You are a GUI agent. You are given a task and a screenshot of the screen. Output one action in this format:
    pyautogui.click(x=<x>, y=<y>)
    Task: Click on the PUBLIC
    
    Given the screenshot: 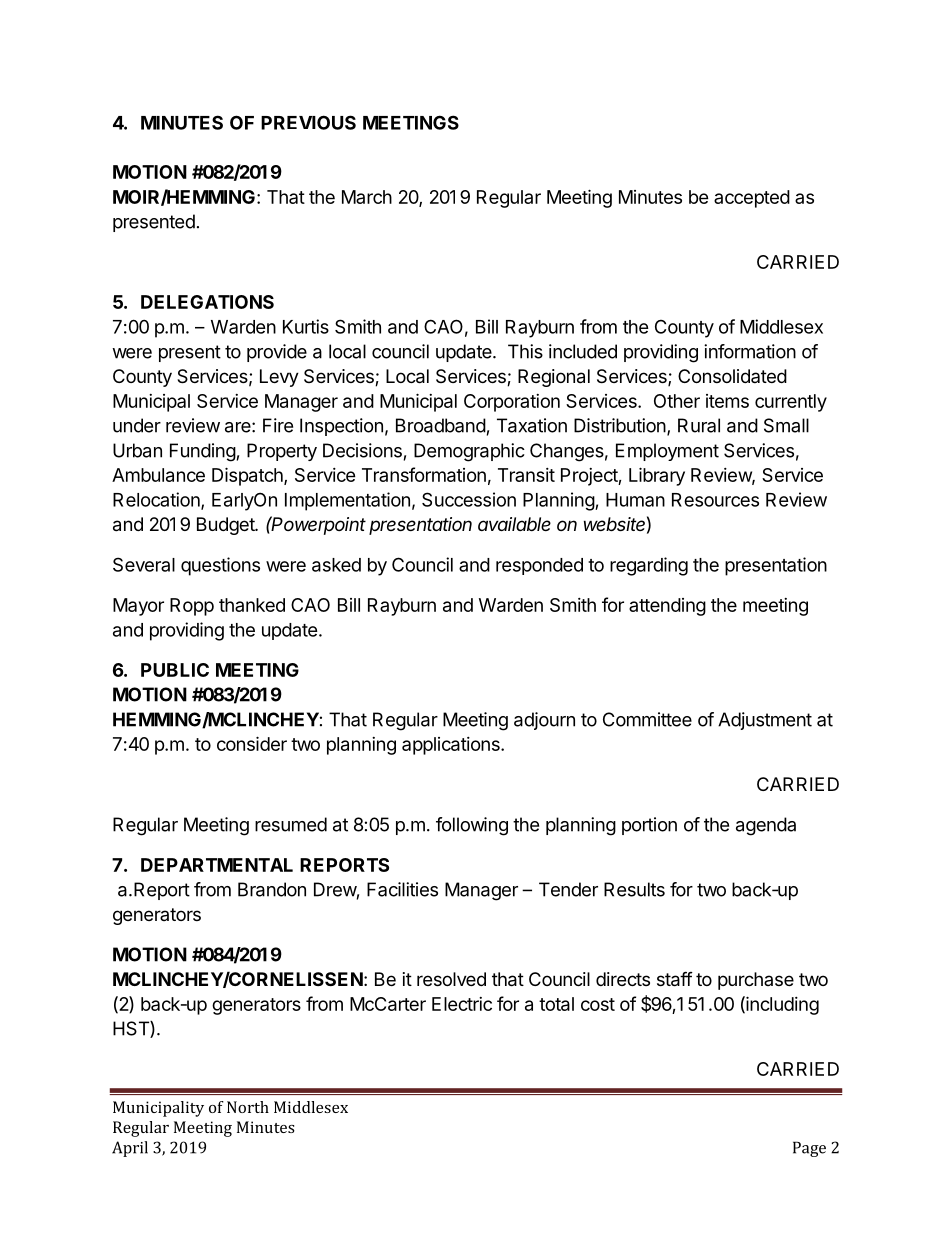 What is the action you would take?
    pyautogui.click(x=175, y=670)
